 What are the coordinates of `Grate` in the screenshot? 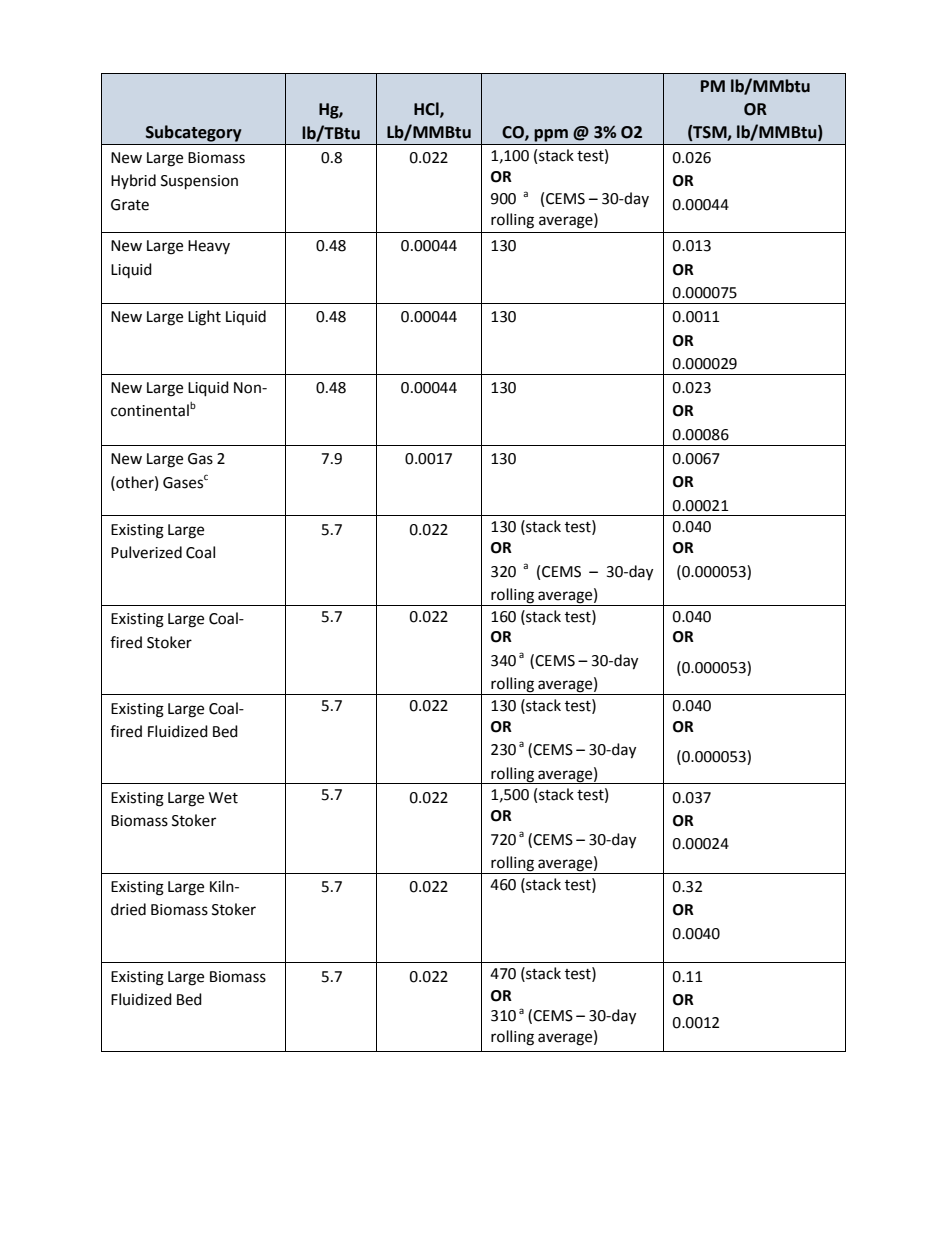 It's located at (130, 205).
